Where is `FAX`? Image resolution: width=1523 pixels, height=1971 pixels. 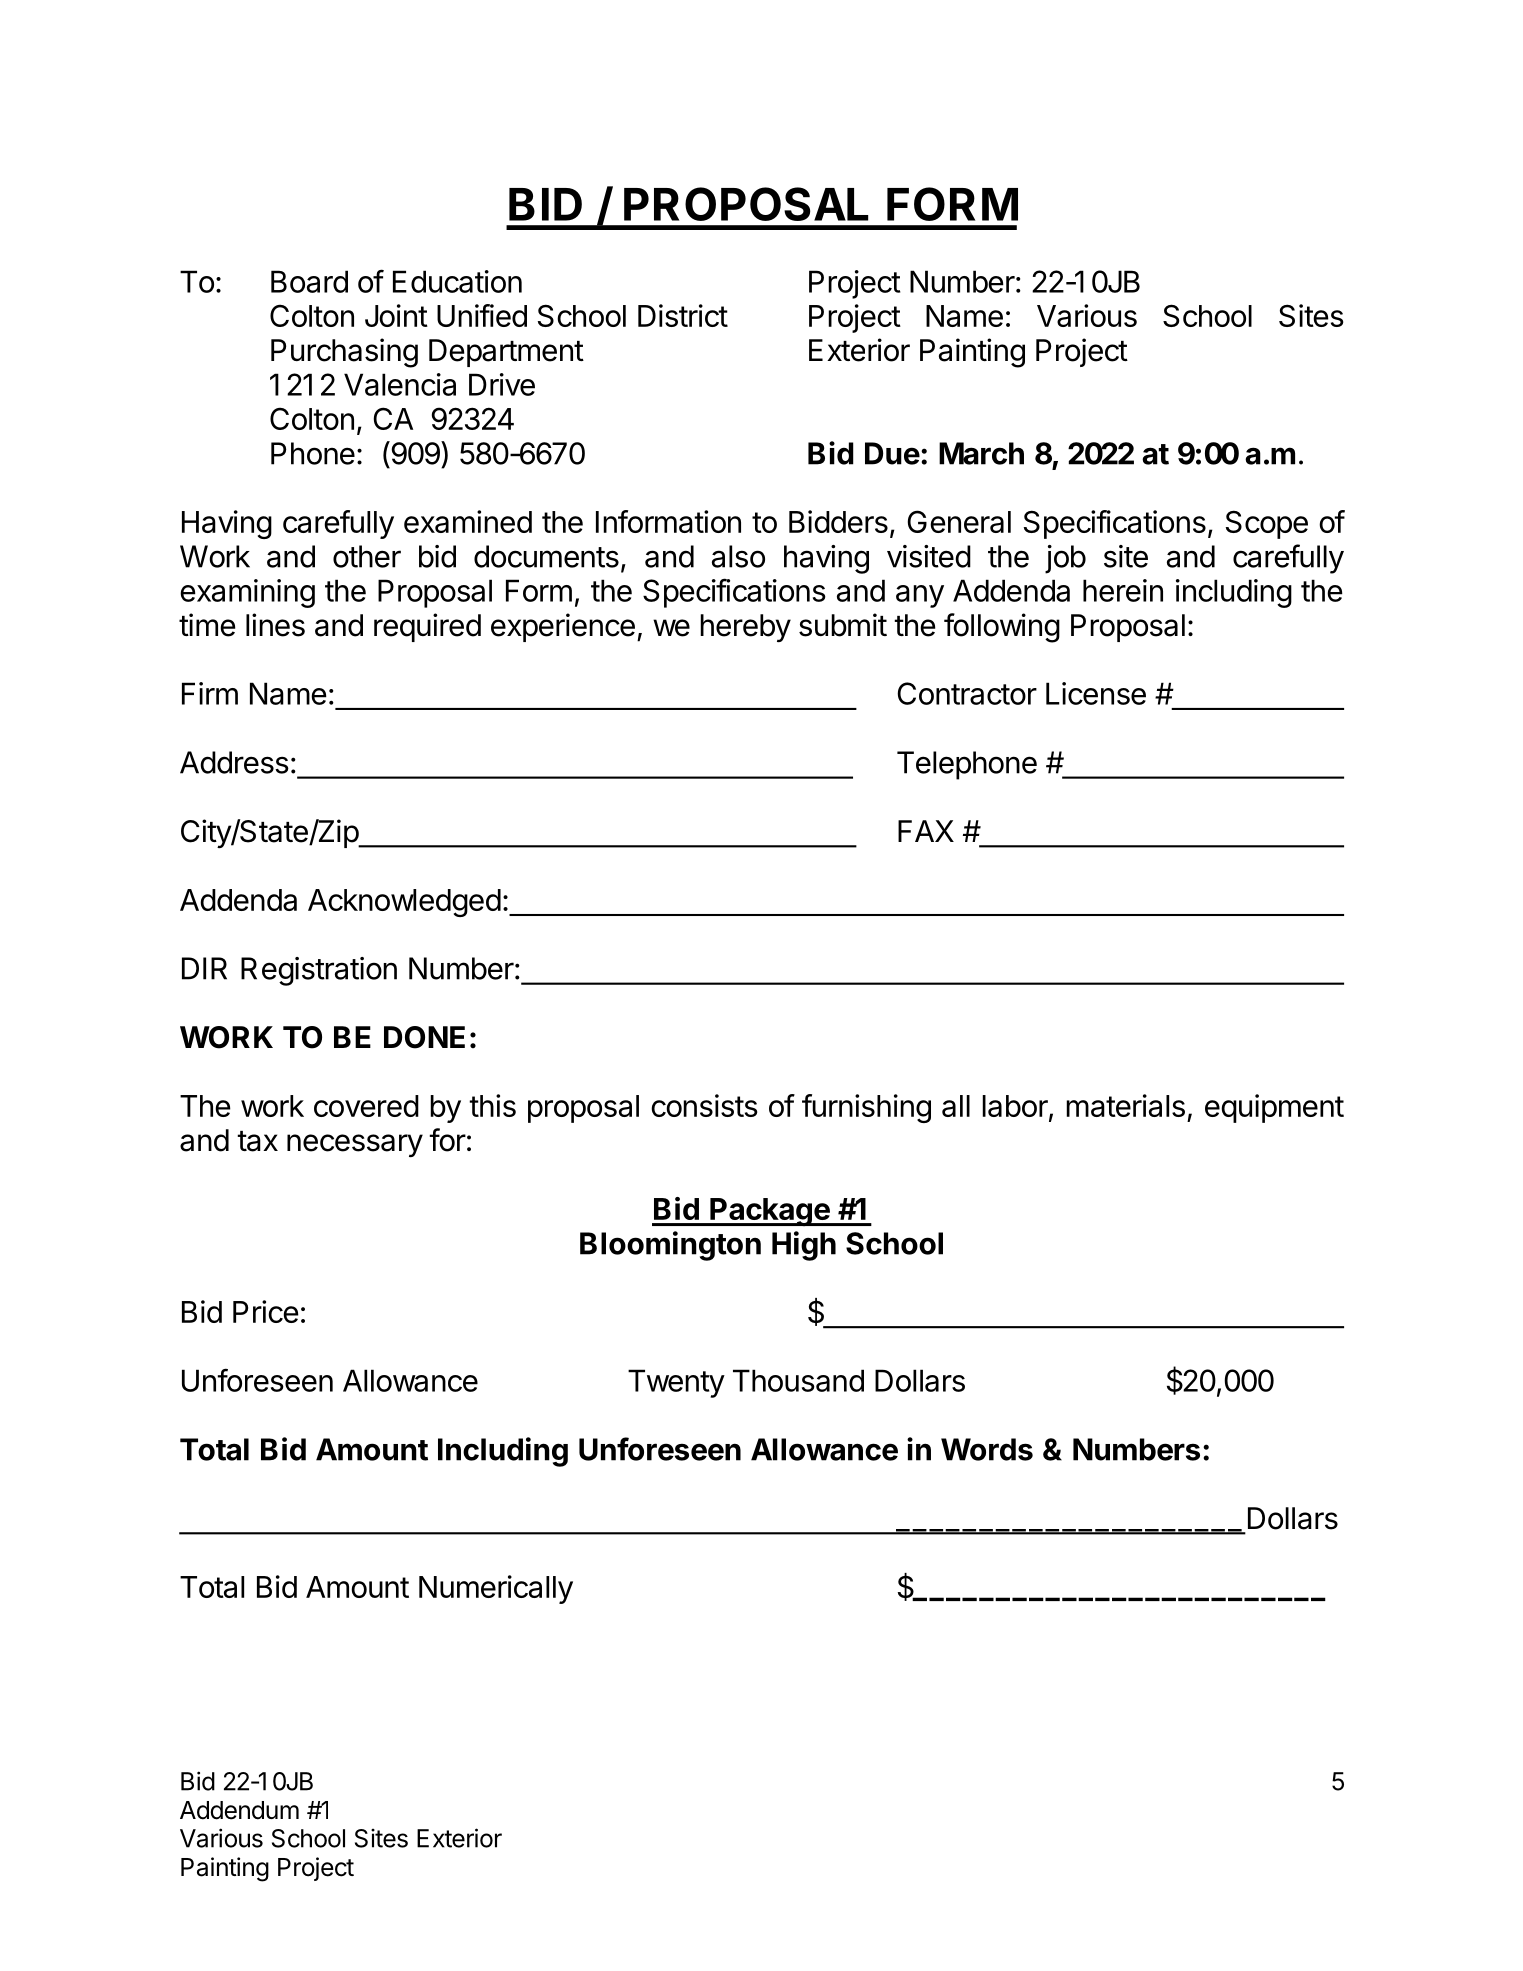
FAX is located at coordinates (926, 831).
